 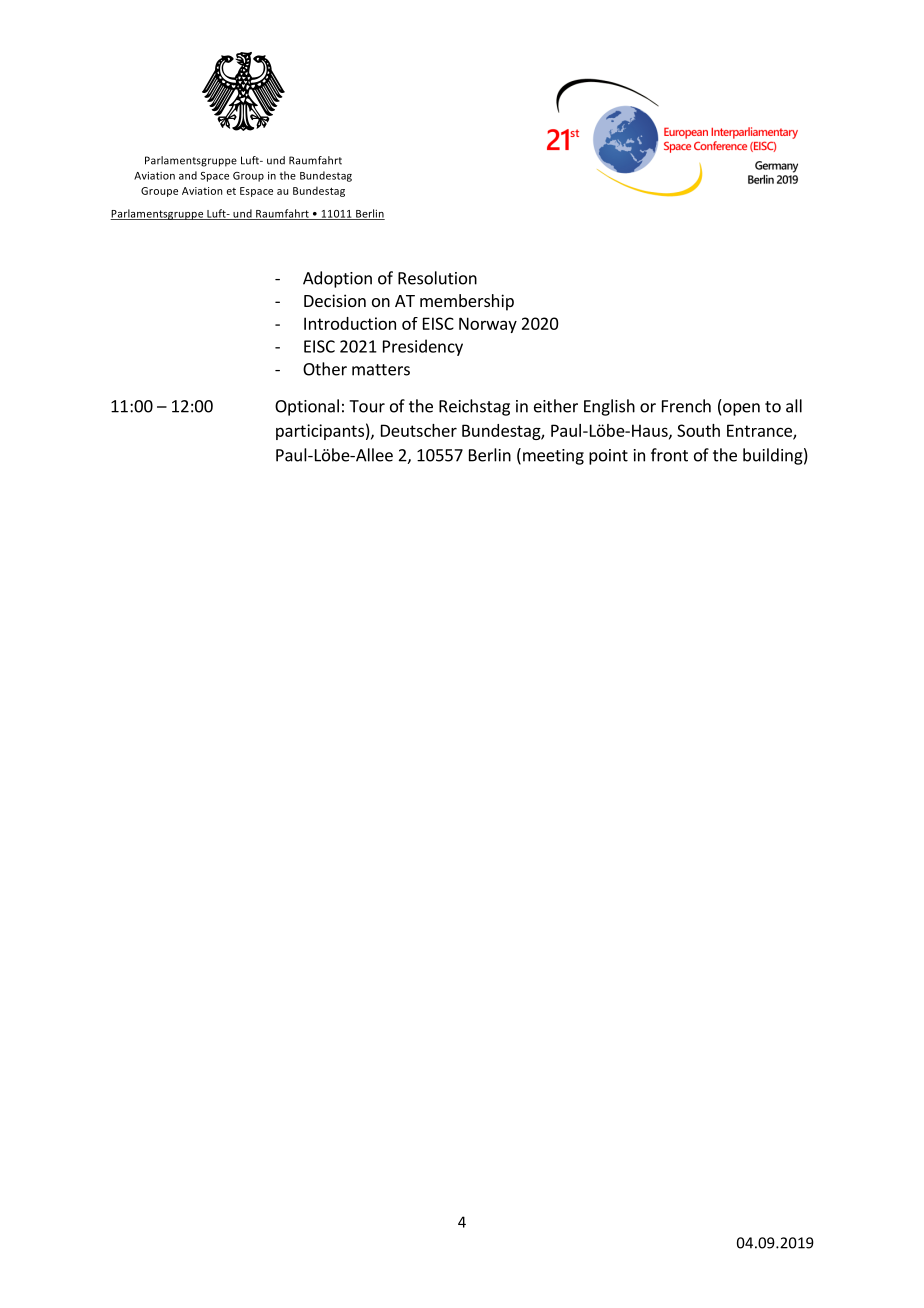 I want to click on Adoption, so click(x=337, y=279).
